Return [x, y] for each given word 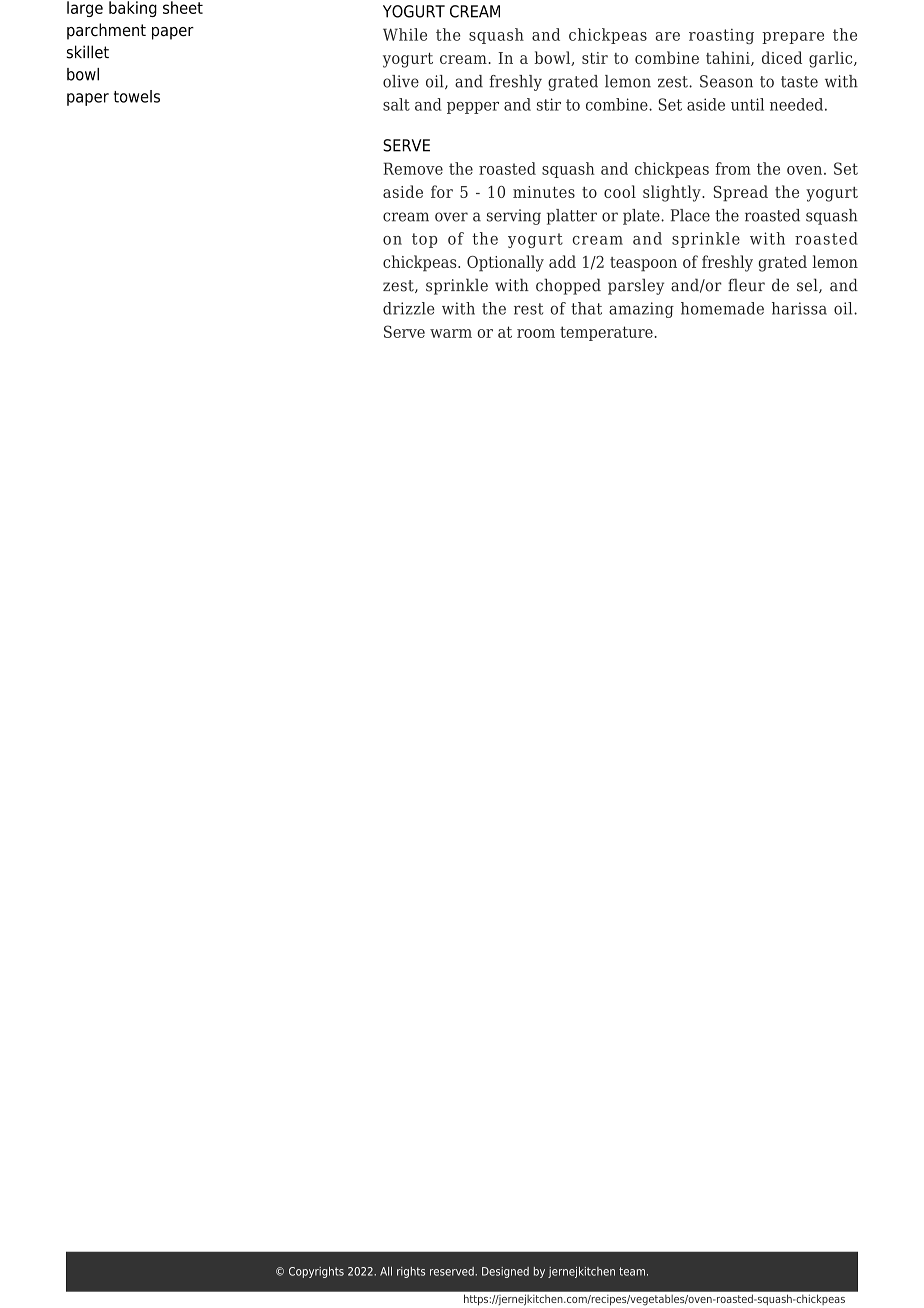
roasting [721, 36]
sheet [183, 7]
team [632, 1271]
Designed [505, 1272]
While [405, 34]
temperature [607, 333]
